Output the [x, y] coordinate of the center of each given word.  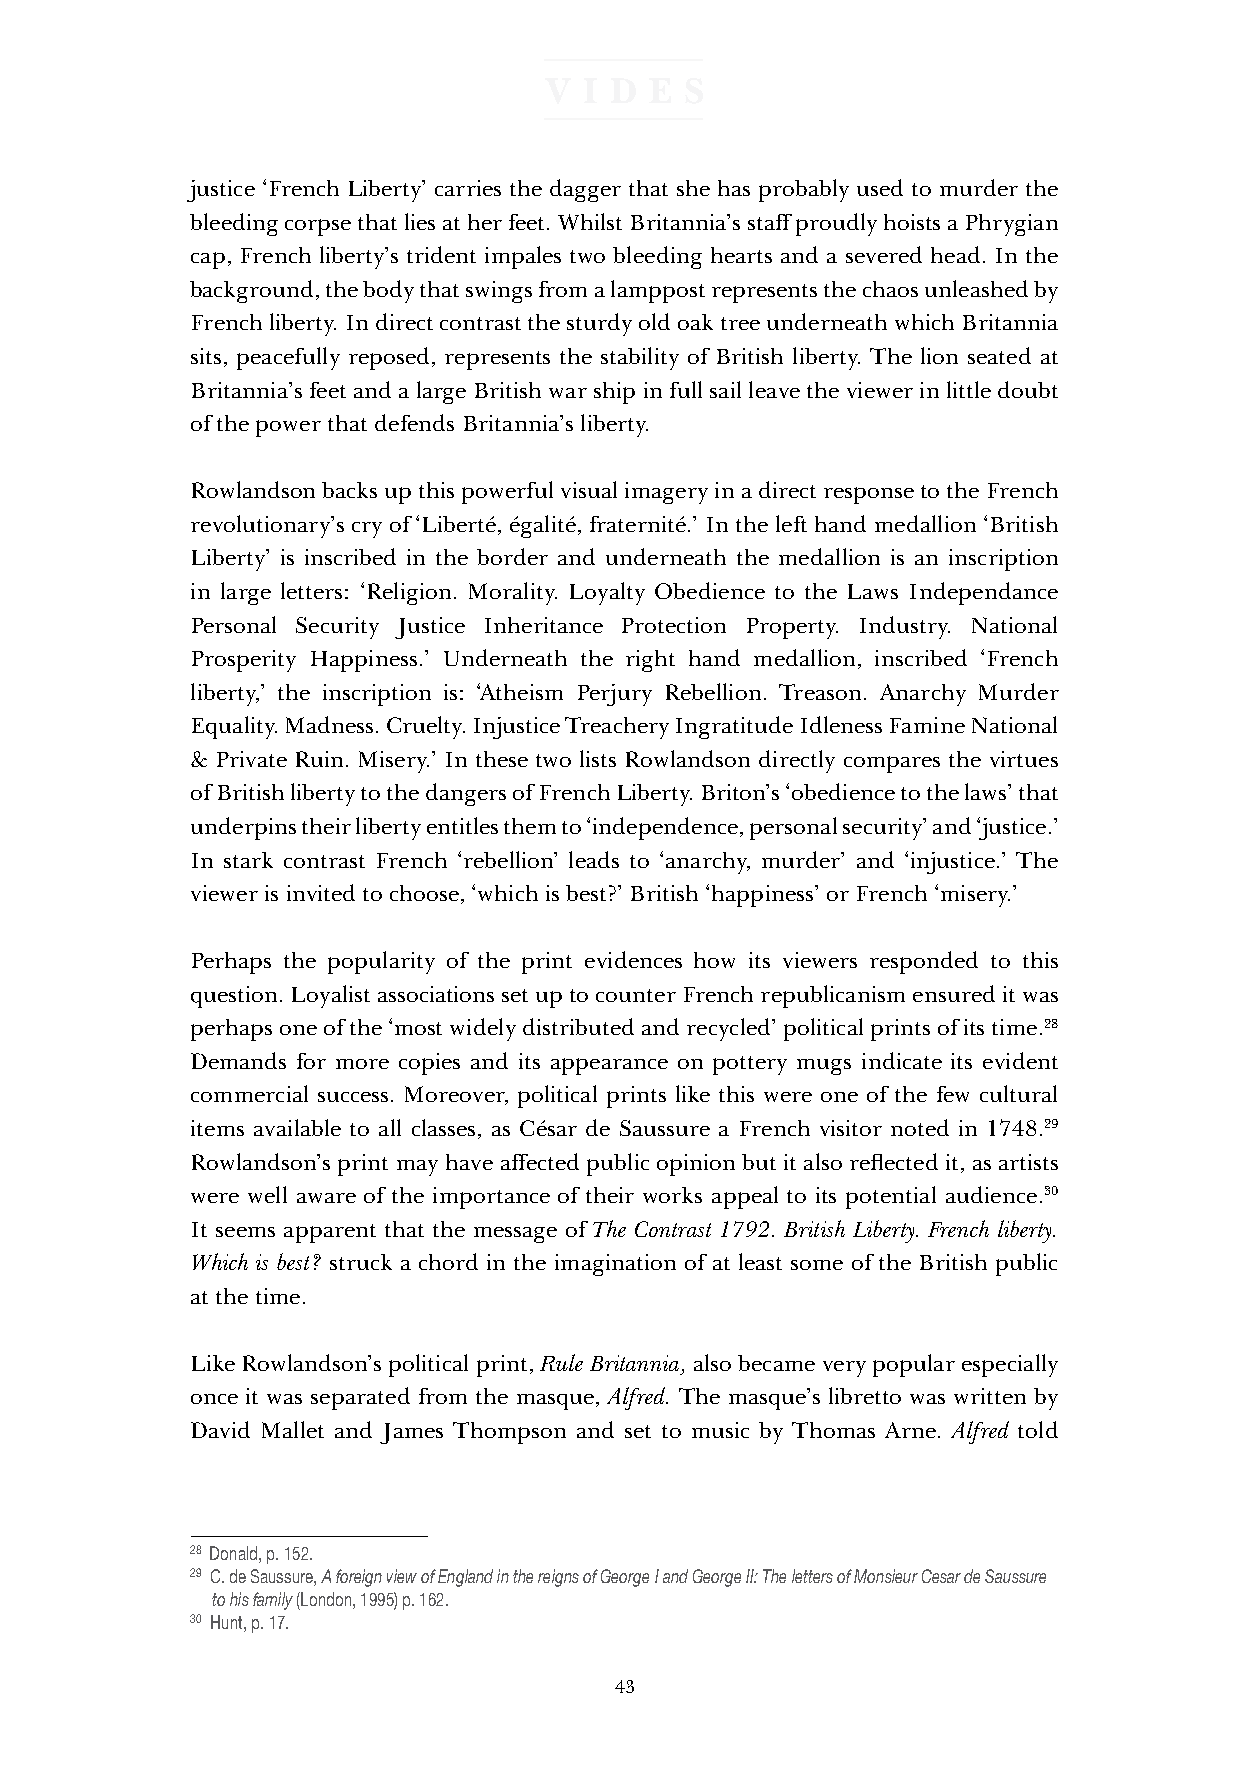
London [325, 1599]
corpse [318, 227]
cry [367, 530]
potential [891, 1197]
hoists [912, 222]
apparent [330, 1233]
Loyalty [607, 593]
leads [594, 859]
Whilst [590, 221]
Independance [984, 593]
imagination [615, 1265]
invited [321, 892]
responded [924, 962]
